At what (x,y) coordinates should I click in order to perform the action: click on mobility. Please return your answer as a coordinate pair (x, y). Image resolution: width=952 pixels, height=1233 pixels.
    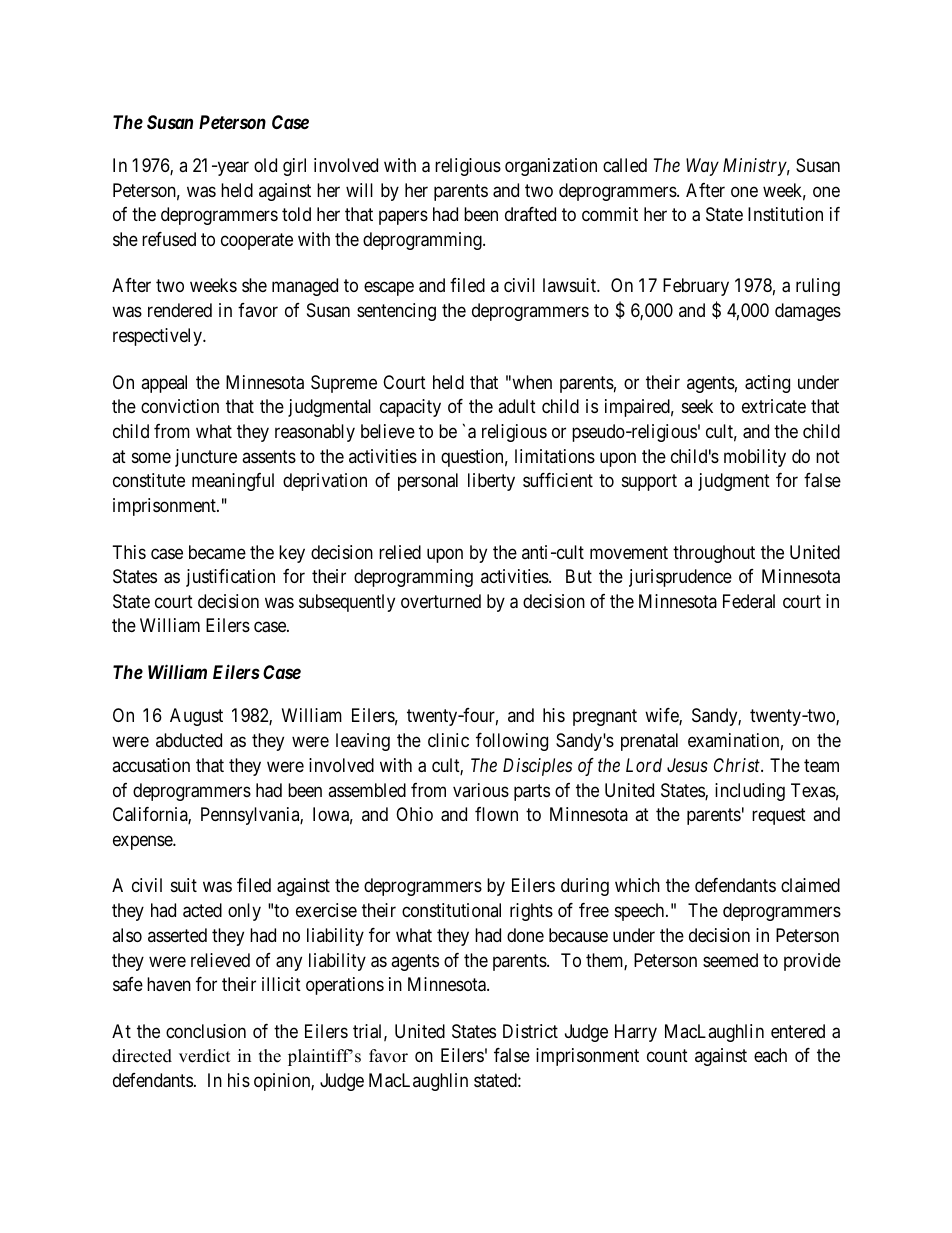
    Looking at the image, I should click on (755, 458).
